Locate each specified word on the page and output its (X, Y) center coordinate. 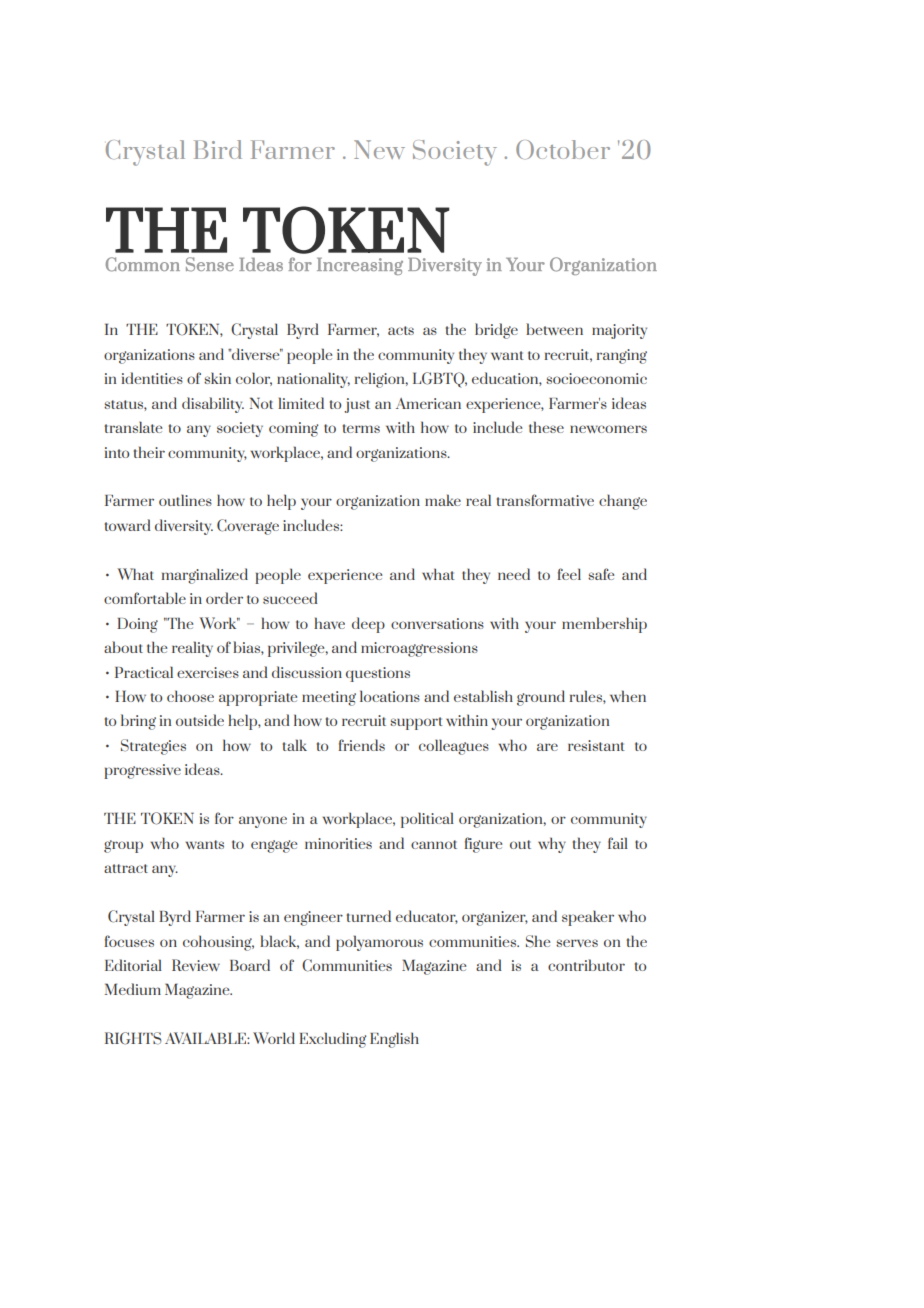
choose (190, 696)
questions (378, 674)
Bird (218, 149)
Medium (133, 989)
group (123, 846)
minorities (338, 843)
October (563, 149)
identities (152, 378)
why (552, 845)
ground (541, 698)
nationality (313, 380)
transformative (545, 500)
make (443, 500)
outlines (185, 500)
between (554, 329)
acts (401, 330)
